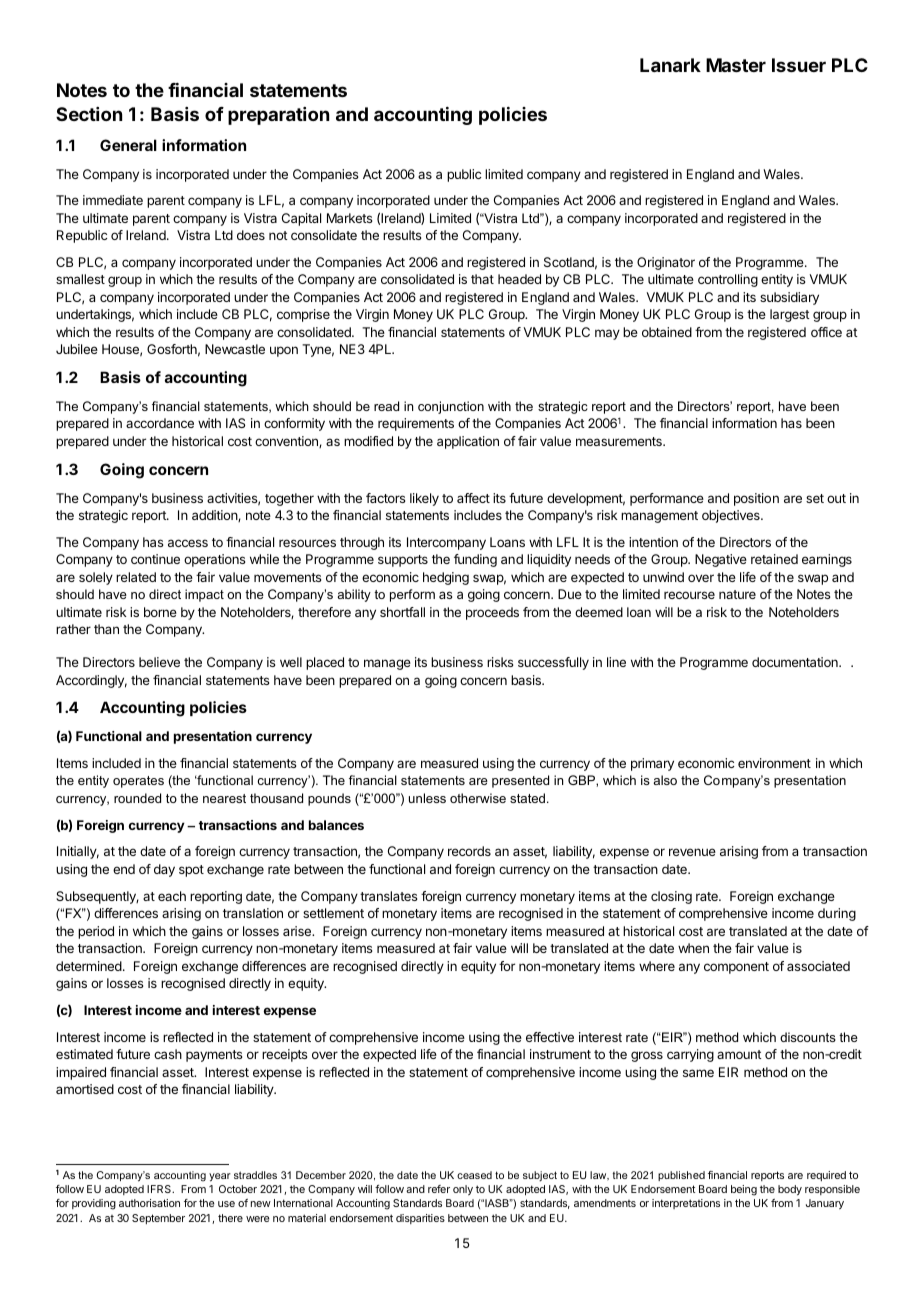  I want to click on documentation, so click(796, 662).
